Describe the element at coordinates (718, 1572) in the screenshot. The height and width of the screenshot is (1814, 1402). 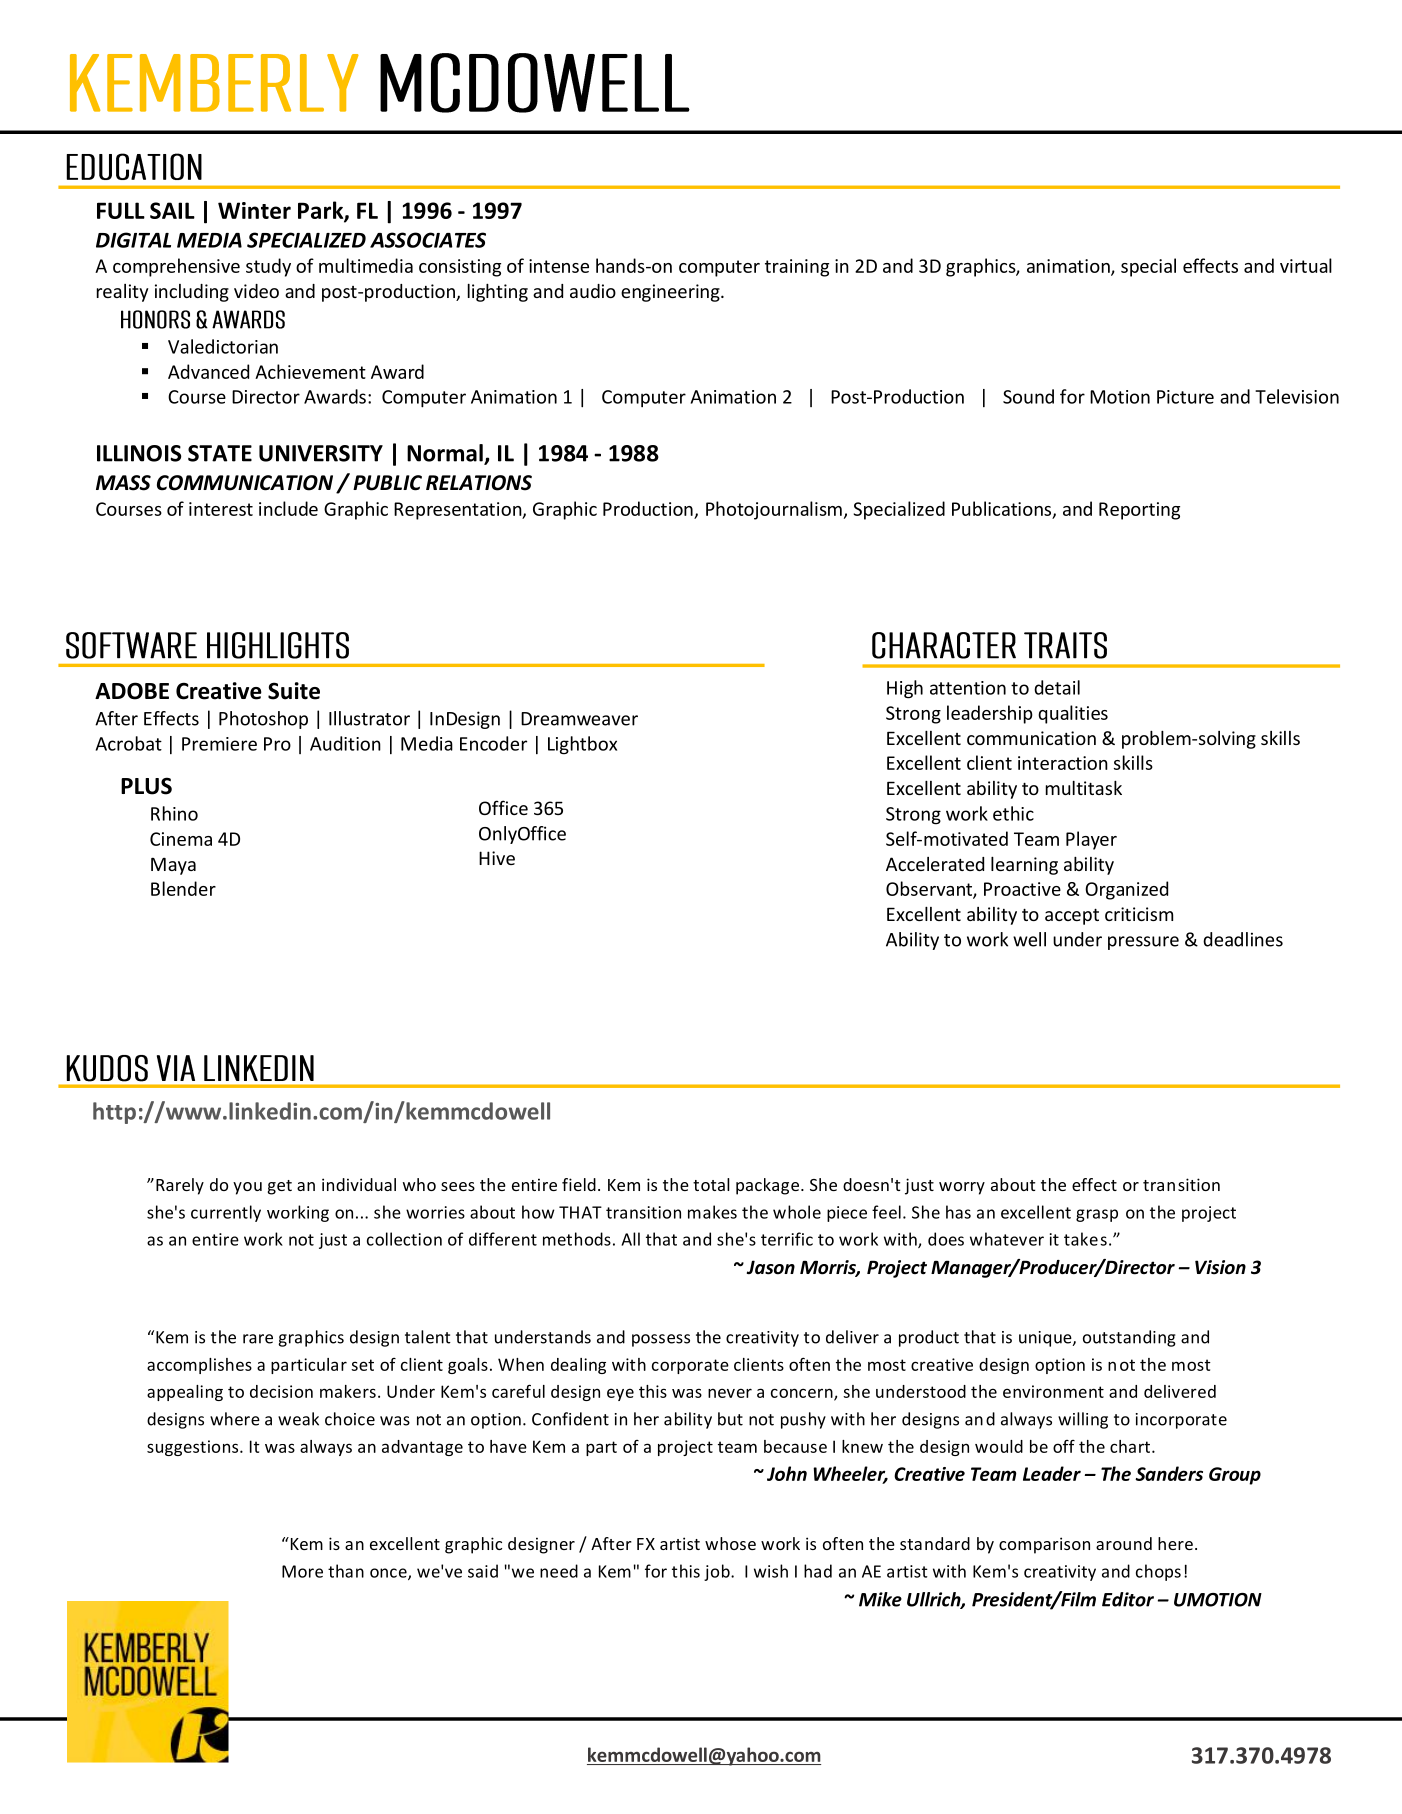
I see `job` at that location.
